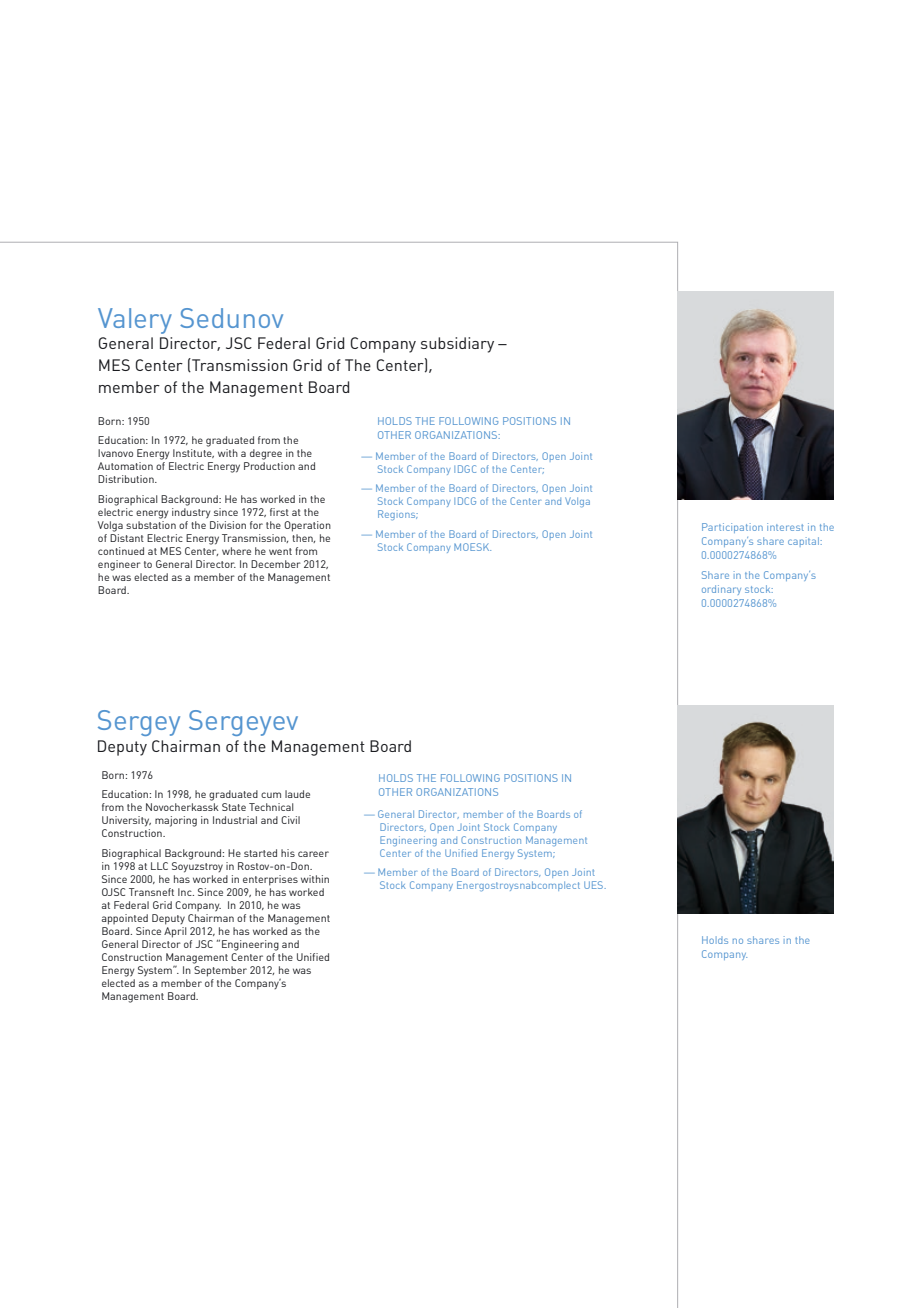 The height and width of the screenshot is (1308, 924). I want to click on ordinary, so click(721, 590).
